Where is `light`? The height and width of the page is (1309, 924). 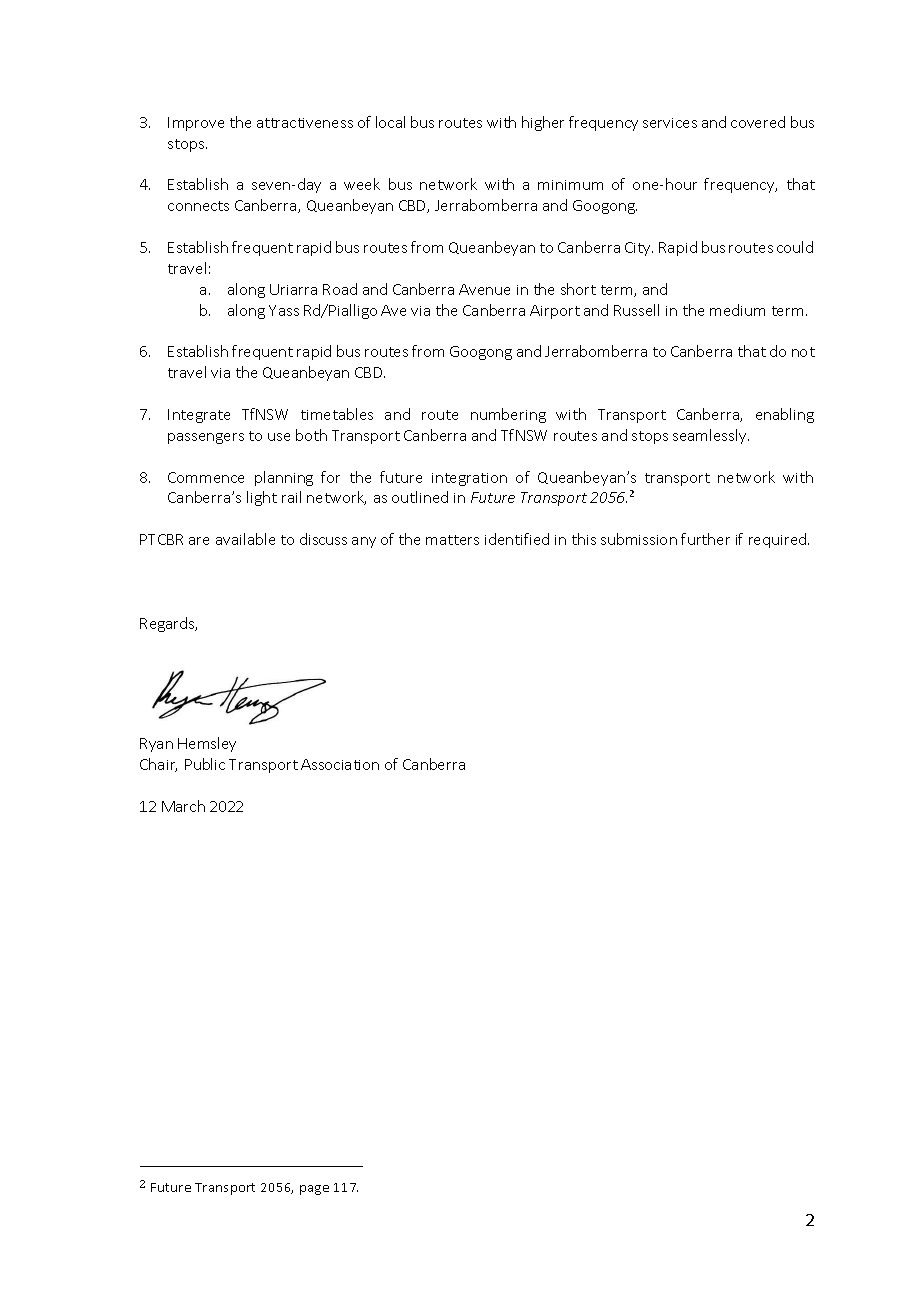 light is located at coordinates (262, 498).
